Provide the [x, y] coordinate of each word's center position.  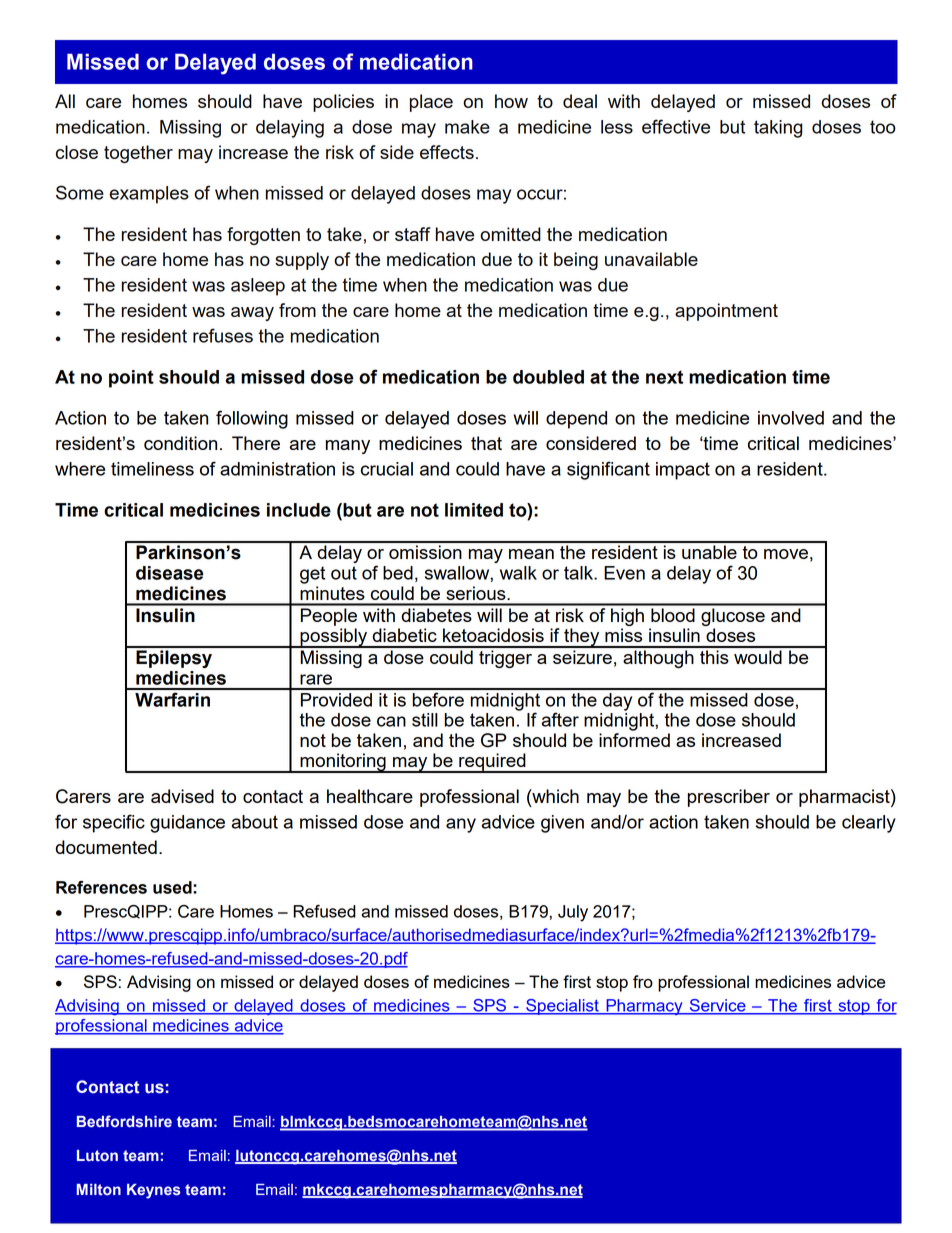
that [486, 443]
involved [791, 418]
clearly [869, 824]
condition [180, 443]
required [492, 763]
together [138, 154]
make [467, 127]
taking [778, 129]
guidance [187, 824]
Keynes [154, 1191]
